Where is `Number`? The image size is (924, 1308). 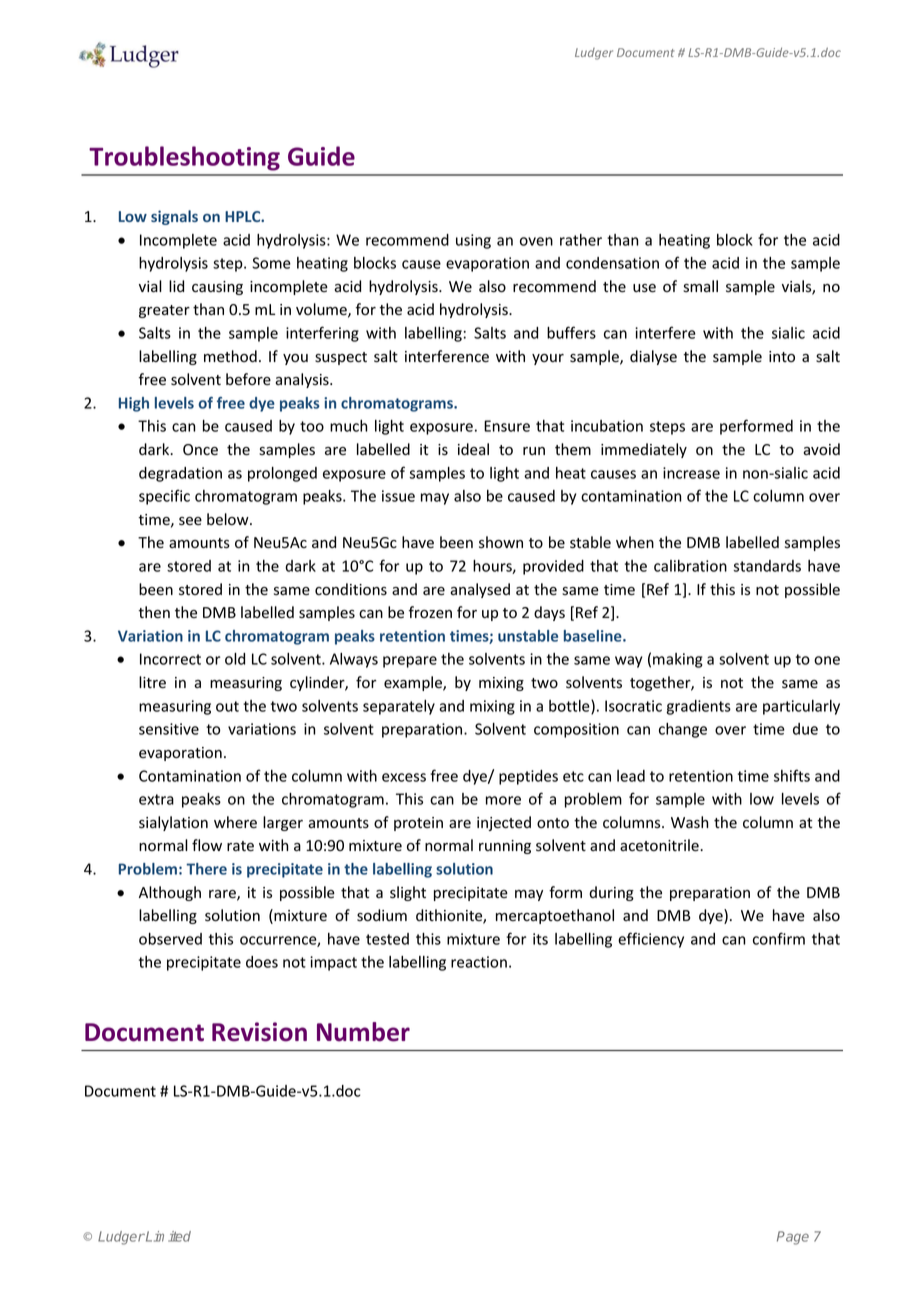 Number is located at coordinates (363, 1032).
